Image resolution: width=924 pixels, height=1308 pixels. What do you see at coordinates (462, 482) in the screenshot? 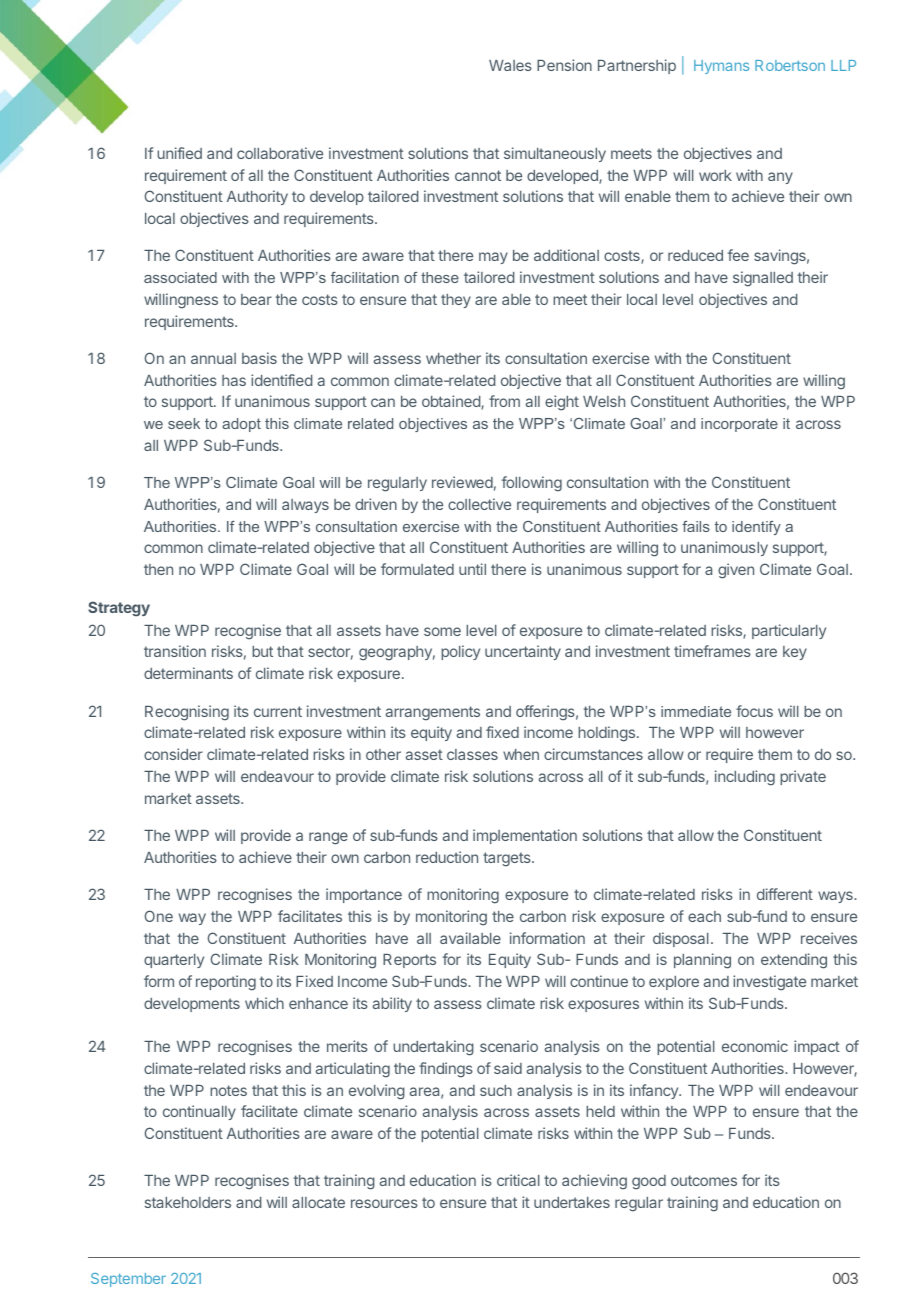
I see `reviewed` at bounding box center [462, 482].
